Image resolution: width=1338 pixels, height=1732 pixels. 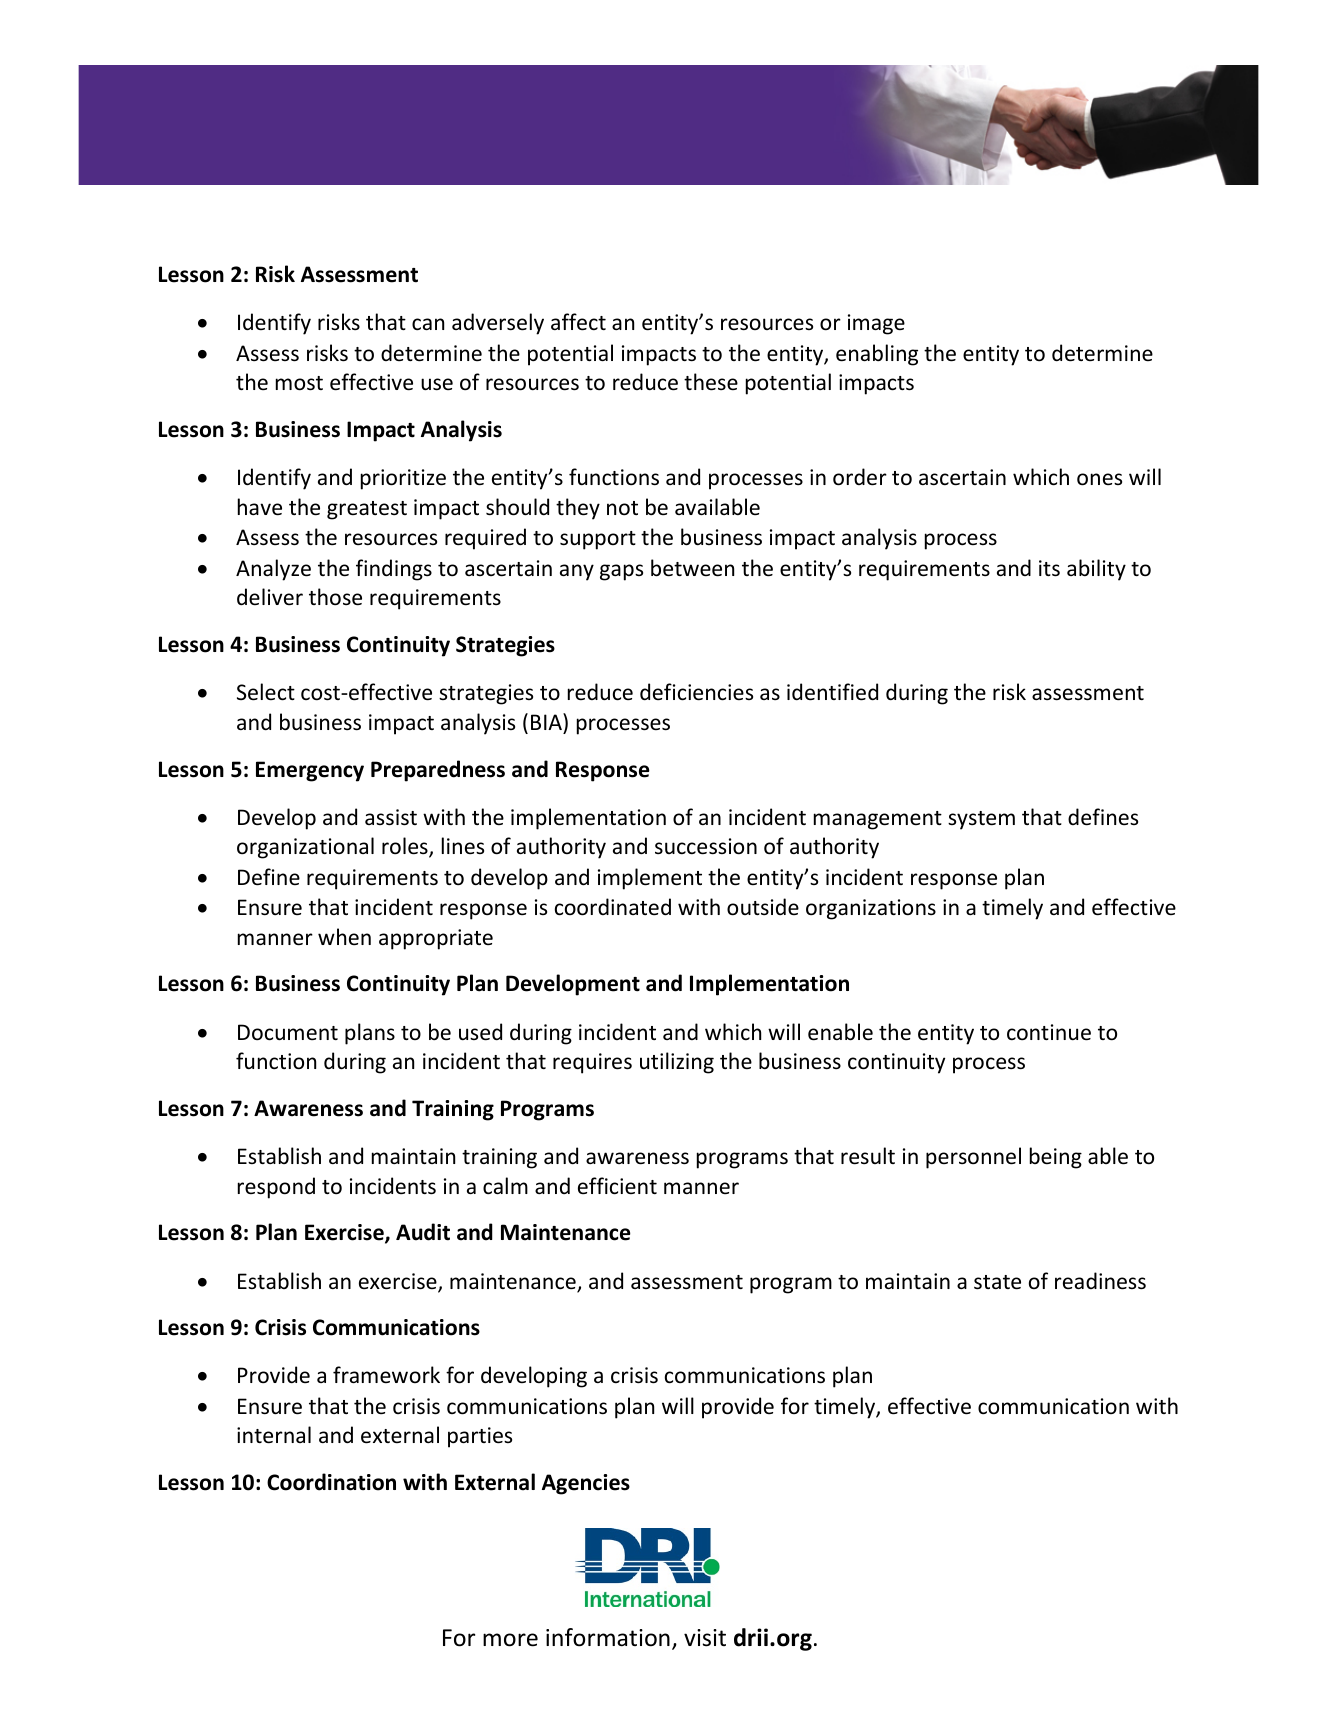 I want to click on most, so click(x=299, y=383).
